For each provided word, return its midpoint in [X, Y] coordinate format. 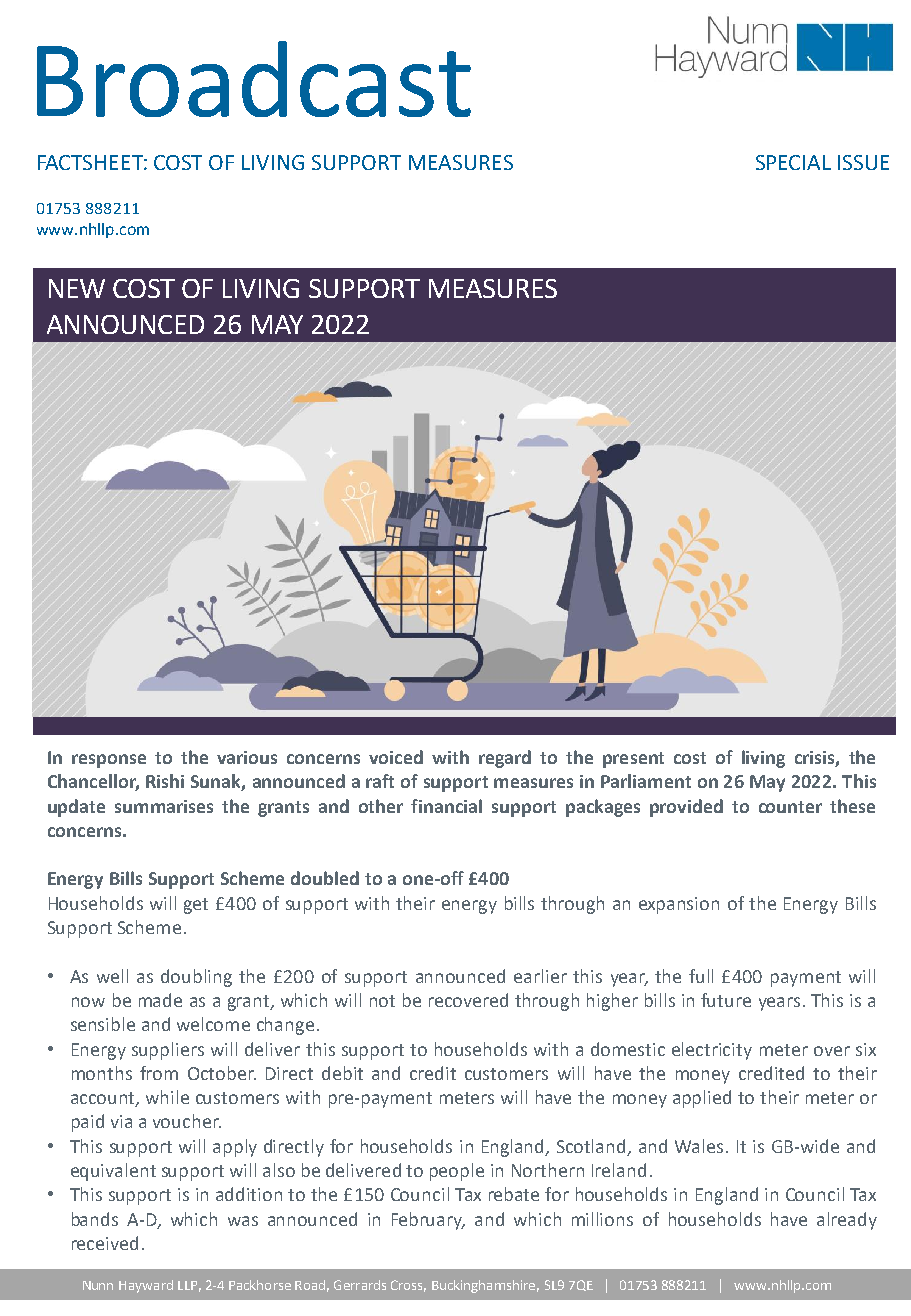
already [847, 1221]
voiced [396, 757]
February [428, 1221]
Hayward [146, 1286]
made [160, 1000]
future [726, 1000]
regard [505, 759]
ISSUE [863, 162]
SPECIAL [793, 162]
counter [790, 807]
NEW [77, 288]
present [633, 760]
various [247, 757]
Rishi [165, 781]
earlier [540, 976]
